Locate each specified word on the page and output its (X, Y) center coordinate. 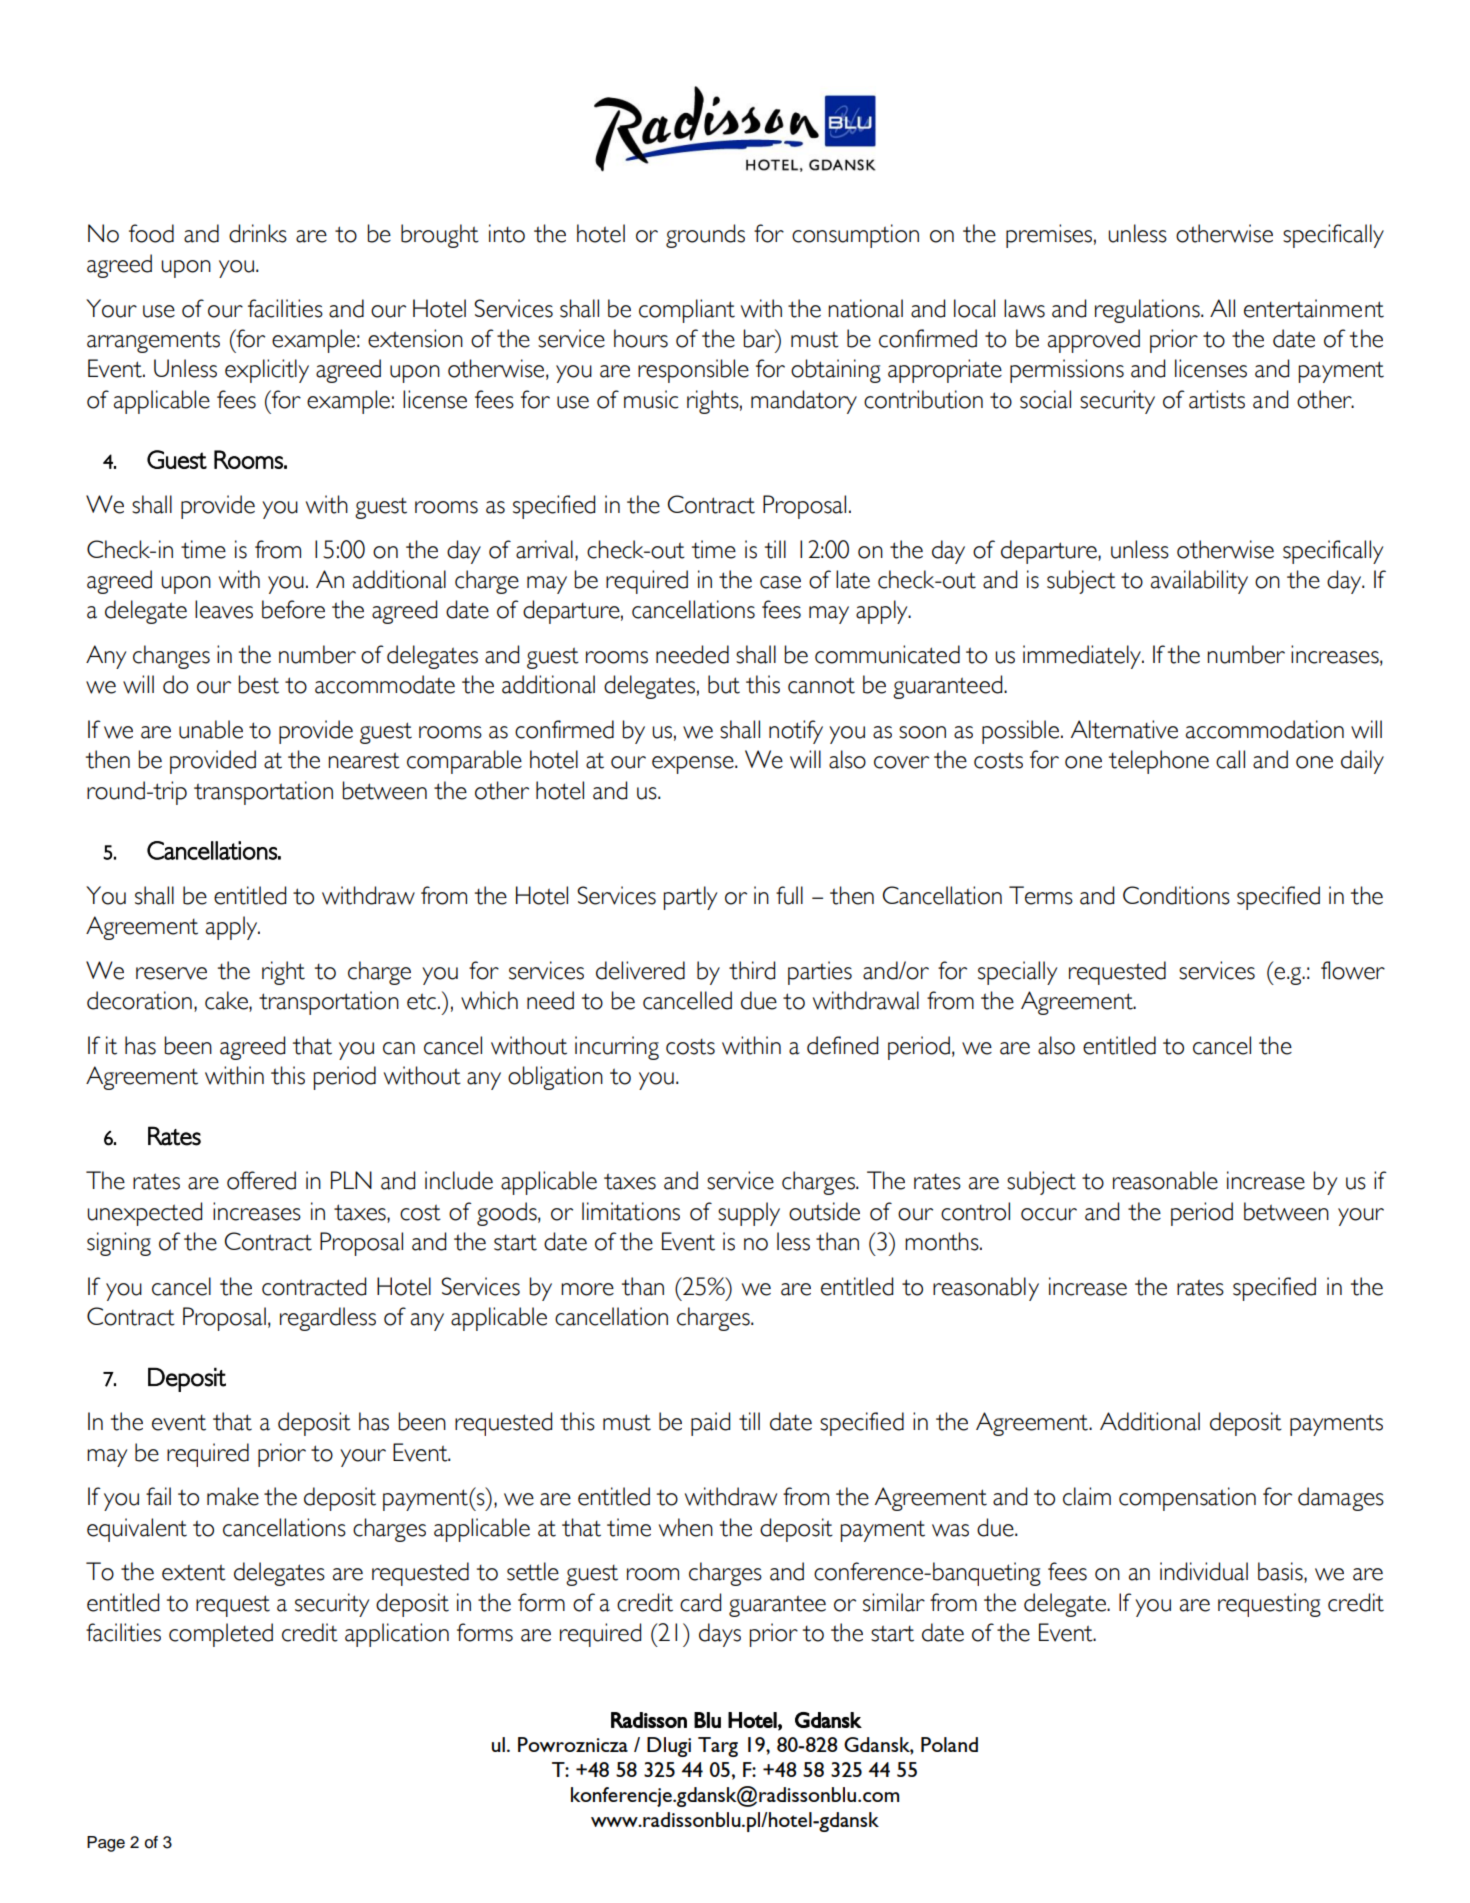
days (720, 1635)
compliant (687, 311)
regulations (1148, 311)
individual (1204, 1571)
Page (106, 1844)
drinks (258, 233)
